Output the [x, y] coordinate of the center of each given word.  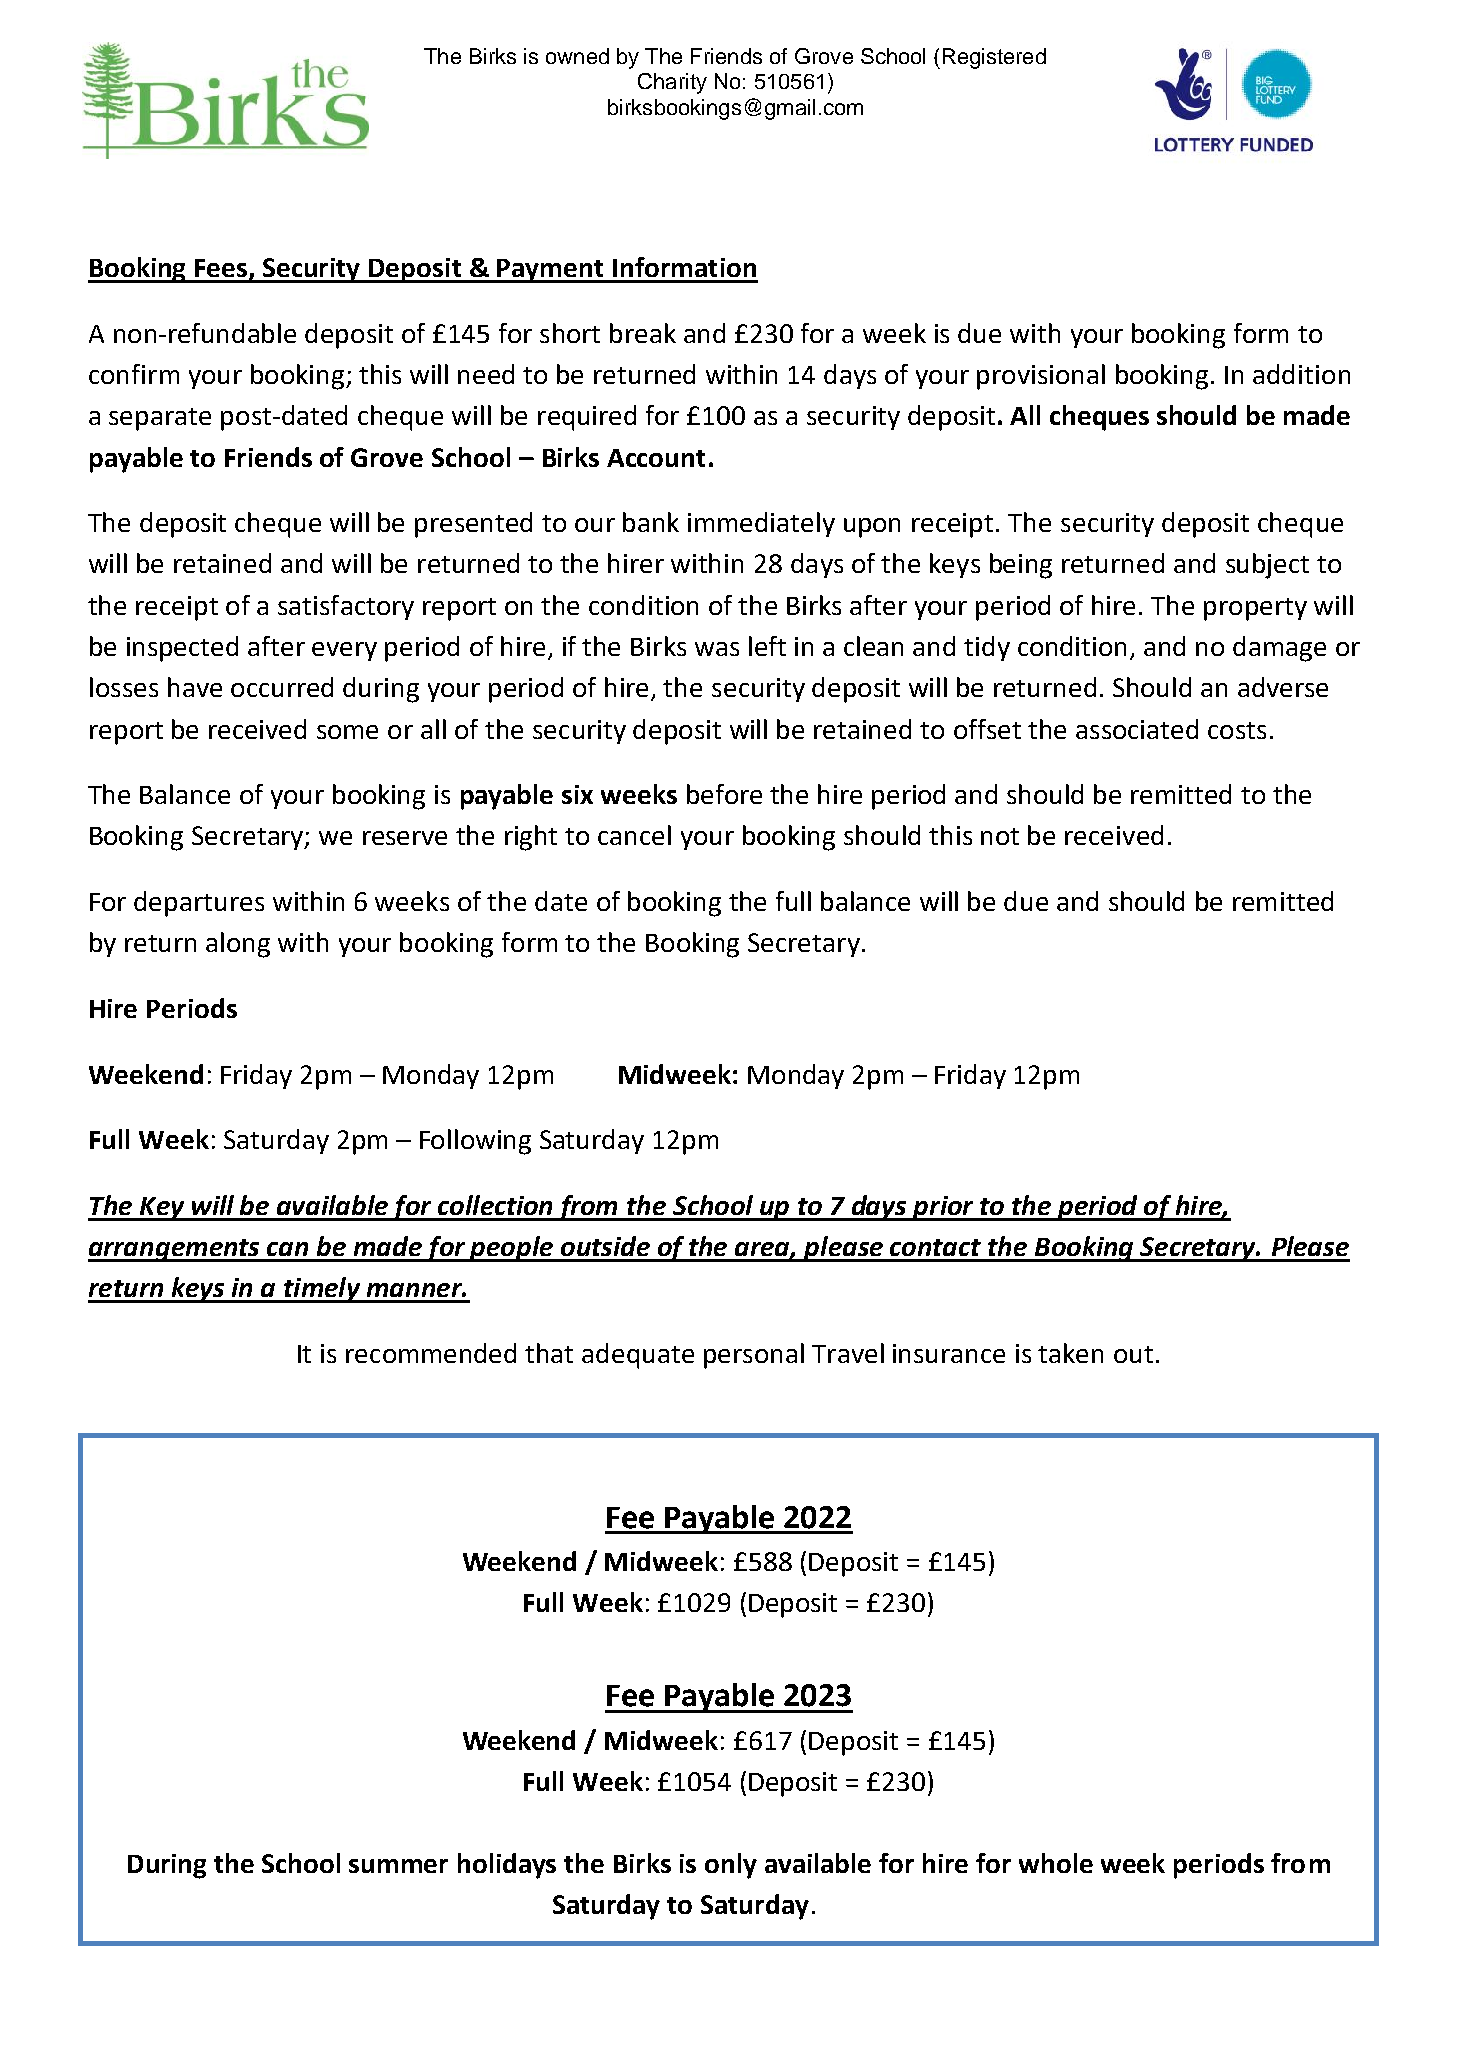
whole [1056, 1863]
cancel [634, 835]
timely [322, 1290]
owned [577, 56]
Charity [672, 83]
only [731, 1866]
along [238, 945]
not [1000, 836]
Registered [994, 58]
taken [1070, 1353]
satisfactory [346, 607]
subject [1267, 566]
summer [398, 1866]
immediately [761, 524]
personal [754, 1356]
